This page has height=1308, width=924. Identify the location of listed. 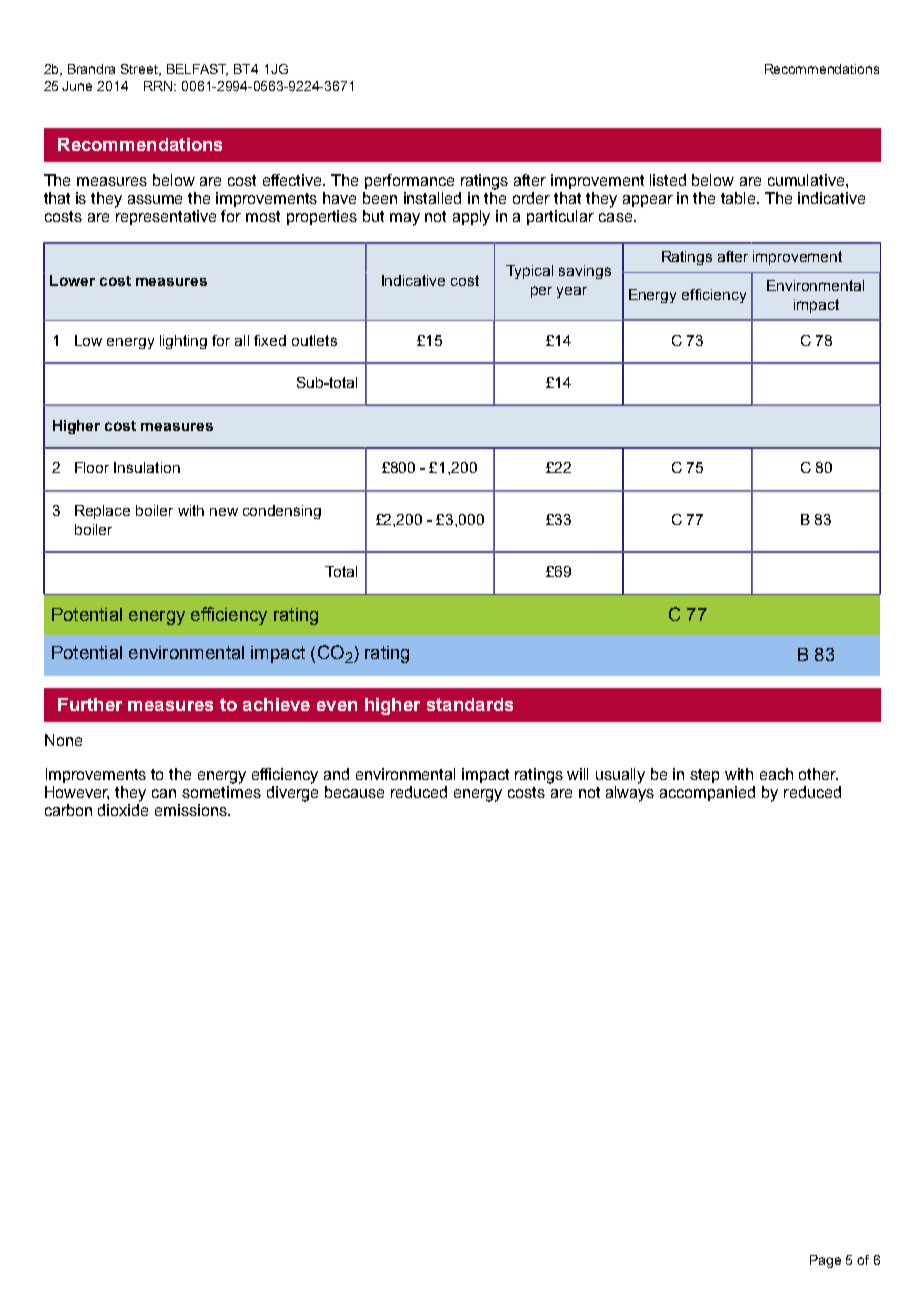
(668, 180).
